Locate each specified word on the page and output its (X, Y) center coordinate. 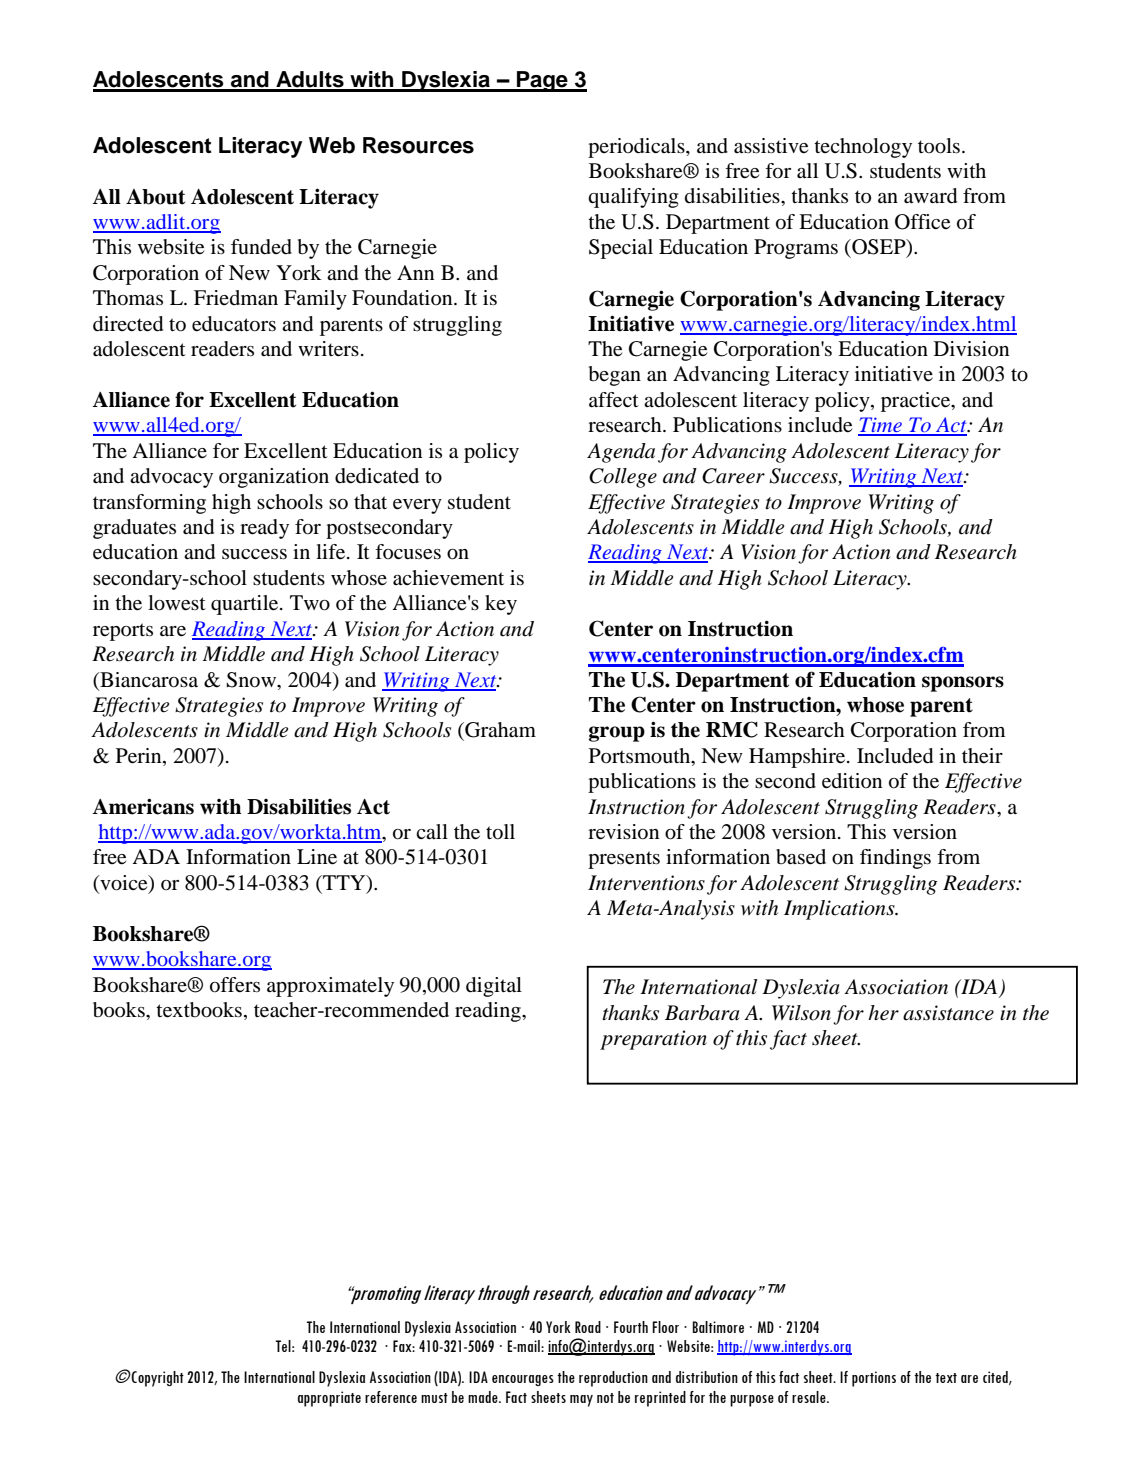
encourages (523, 1380)
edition (852, 781)
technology (863, 148)
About (155, 197)
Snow (252, 680)
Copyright (157, 1379)
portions (874, 1379)
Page (542, 81)
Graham (499, 731)
